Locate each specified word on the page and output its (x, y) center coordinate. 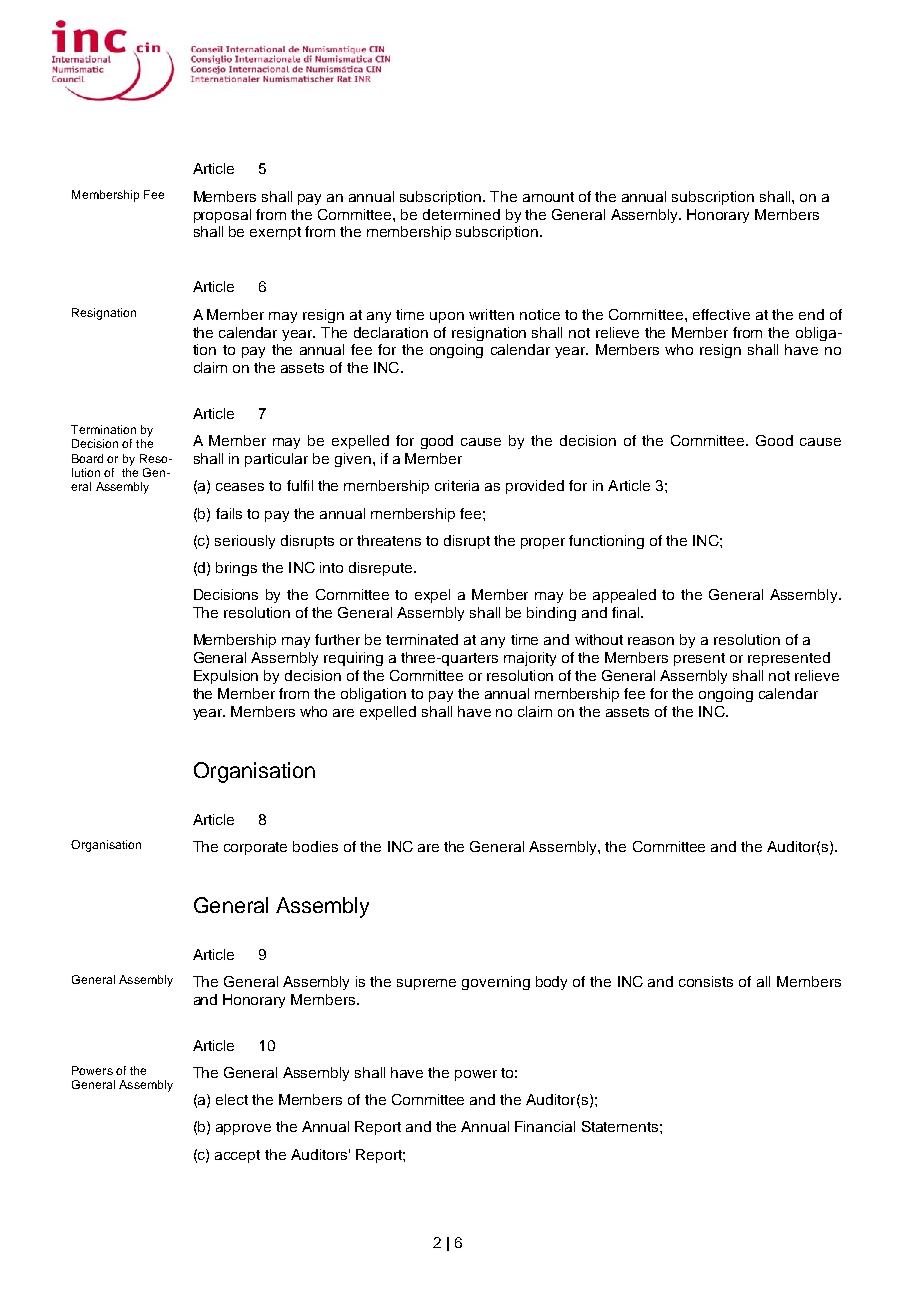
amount (548, 197)
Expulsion (226, 677)
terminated (422, 639)
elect (232, 1099)
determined (461, 214)
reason (651, 641)
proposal (222, 216)
